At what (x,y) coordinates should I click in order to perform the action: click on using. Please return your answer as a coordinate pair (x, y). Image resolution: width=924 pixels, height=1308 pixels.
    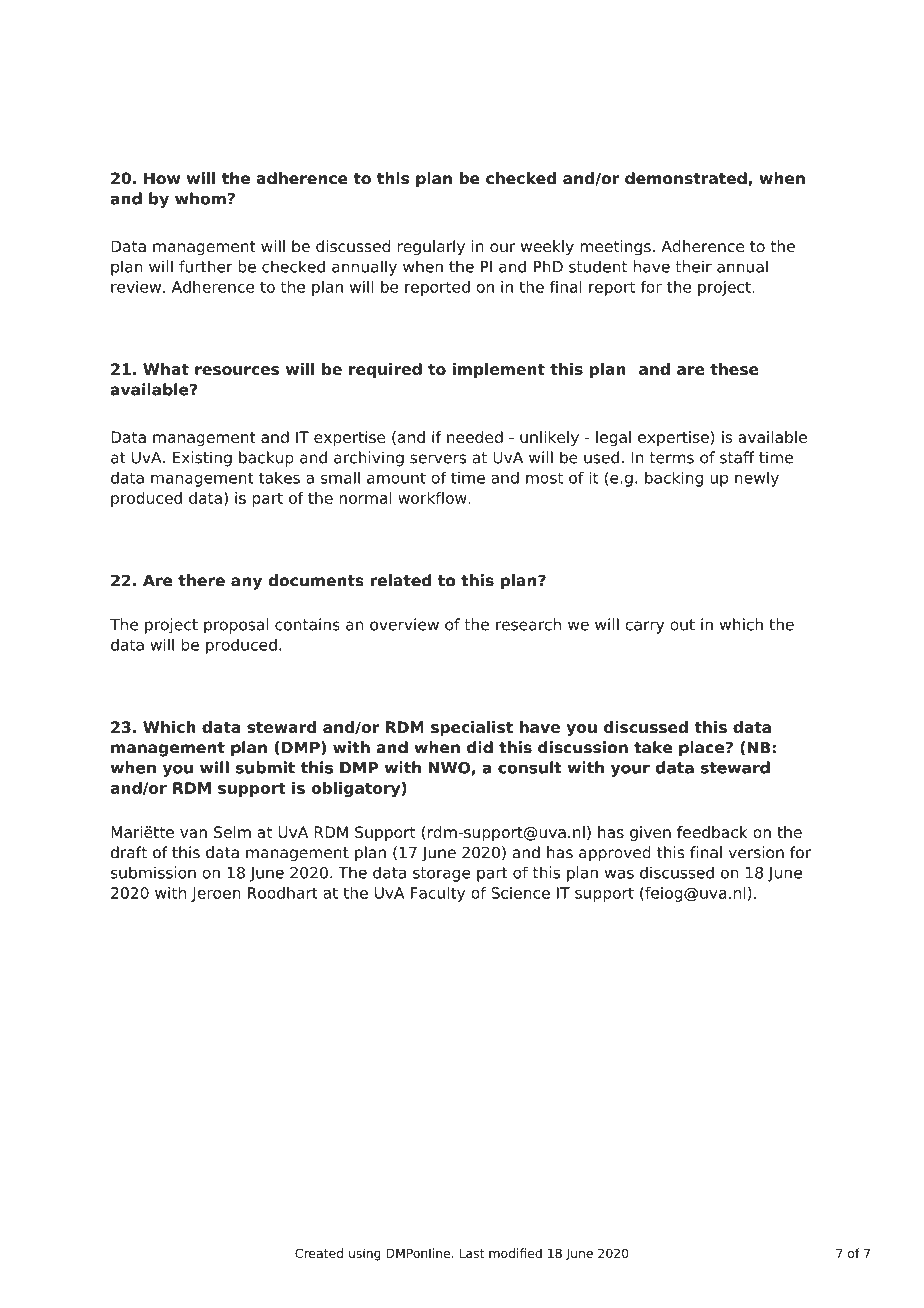
    Looking at the image, I should click on (365, 1254).
